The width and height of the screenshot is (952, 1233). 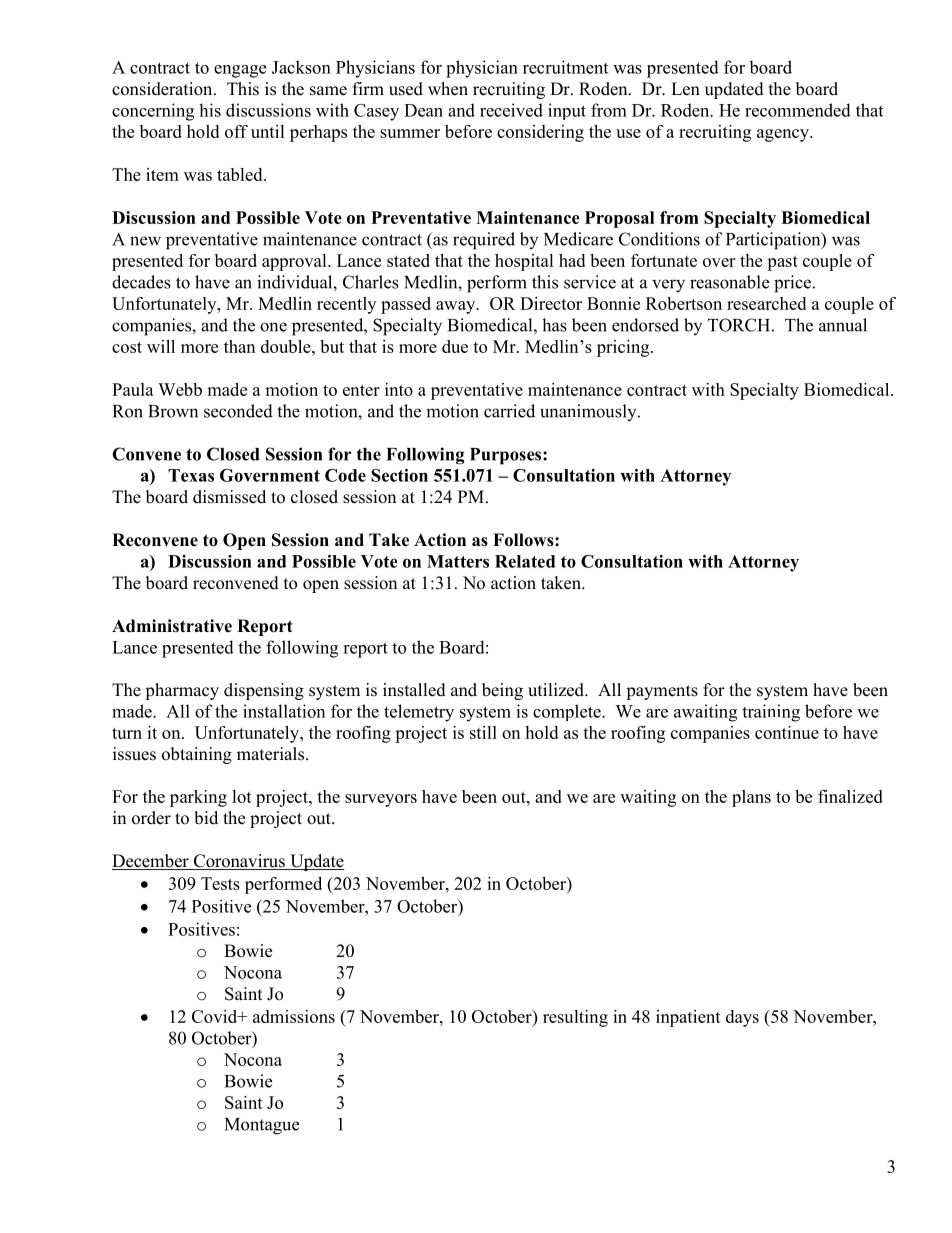 What do you see at coordinates (197, 755) in the screenshot?
I see `obtaining` at bounding box center [197, 755].
